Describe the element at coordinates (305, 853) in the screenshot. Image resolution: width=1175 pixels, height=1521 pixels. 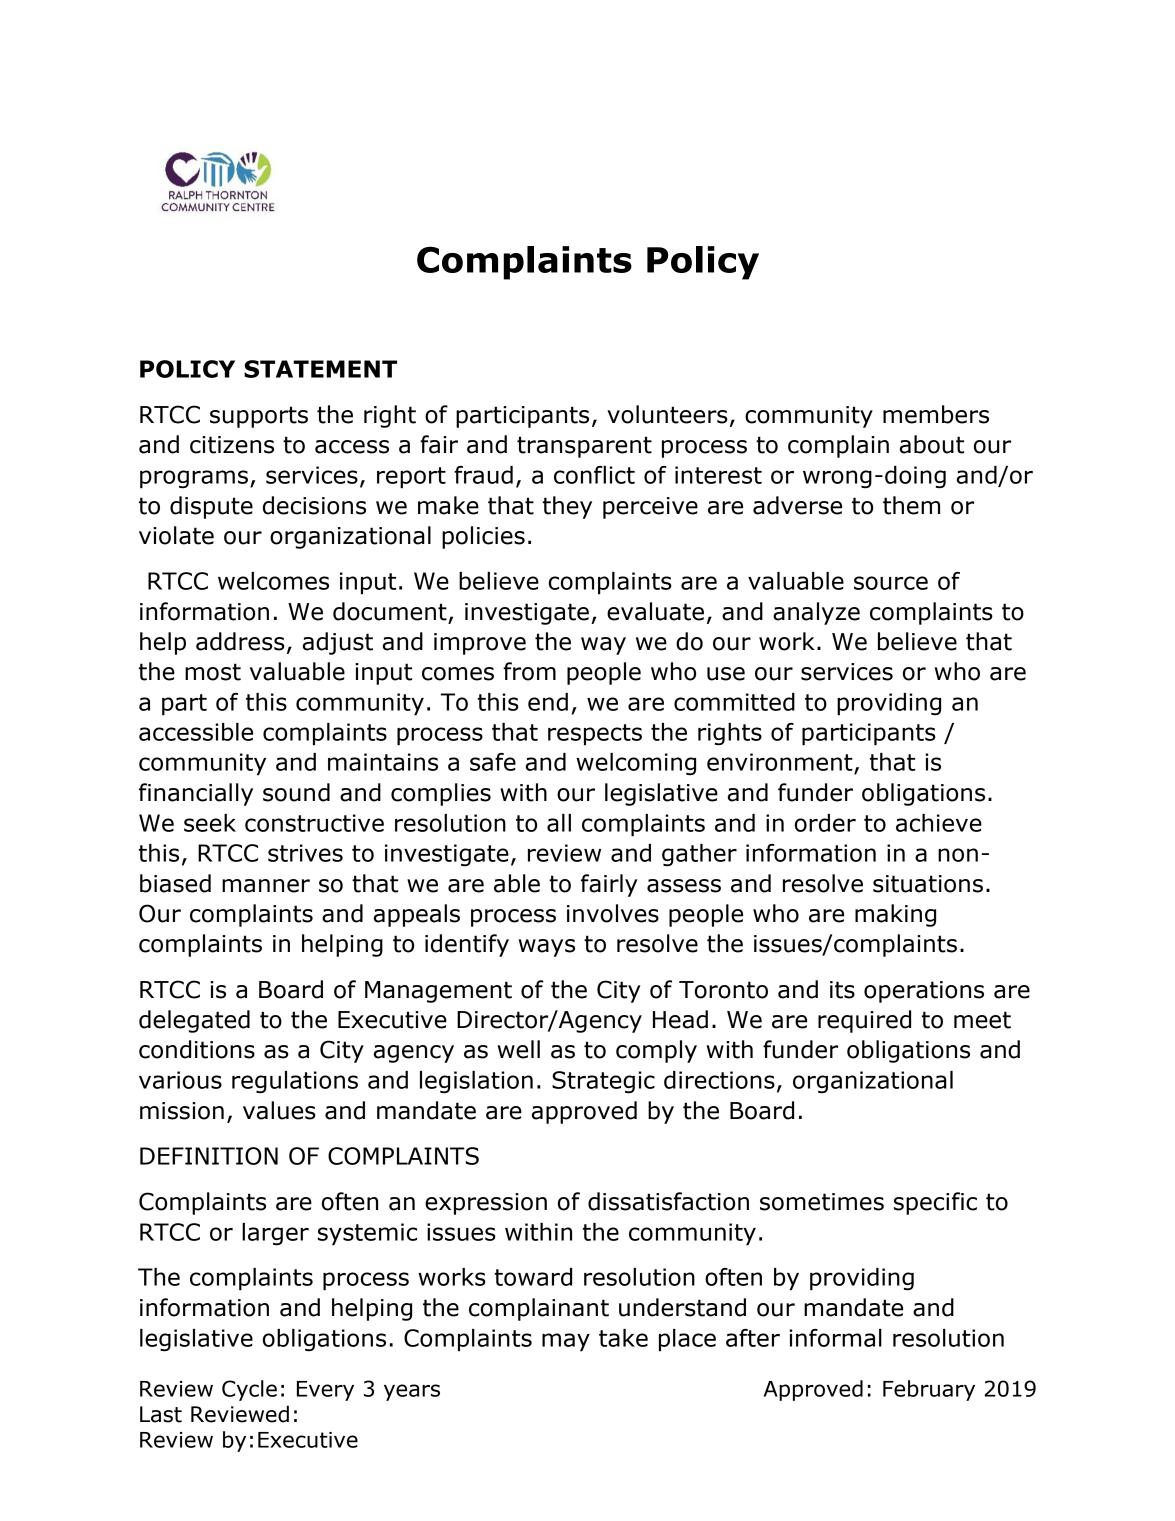
I see `strives` at that location.
